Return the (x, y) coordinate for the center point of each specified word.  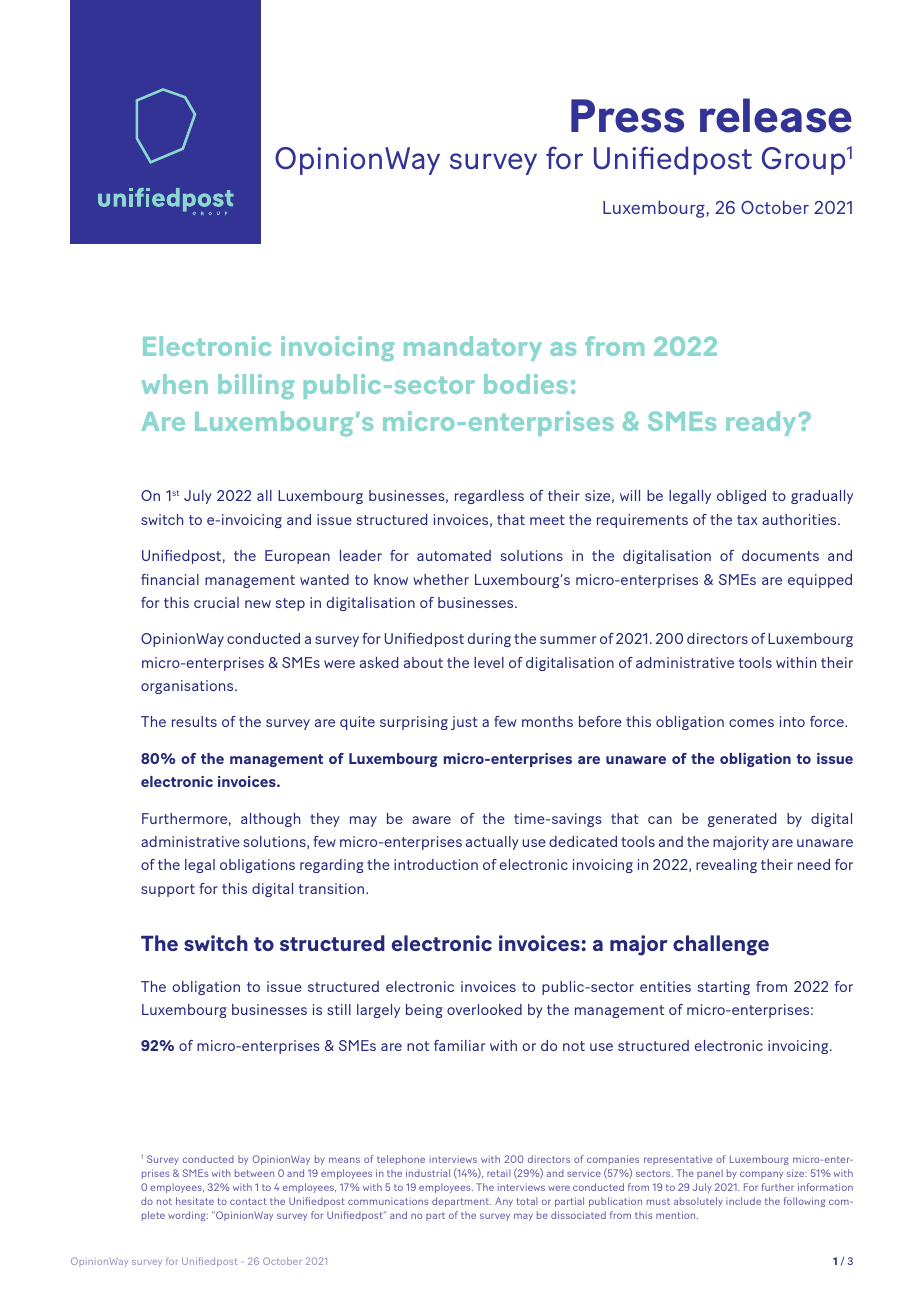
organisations (188, 687)
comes (751, 723)
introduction (436, 864)
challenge (721, 945)
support (168, 890)
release (776, 115)
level (489, 662)
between (254, 1173)
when (174, 384)
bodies (526, 384)
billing (256, 386)
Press (627, 116)
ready (762, 423)
